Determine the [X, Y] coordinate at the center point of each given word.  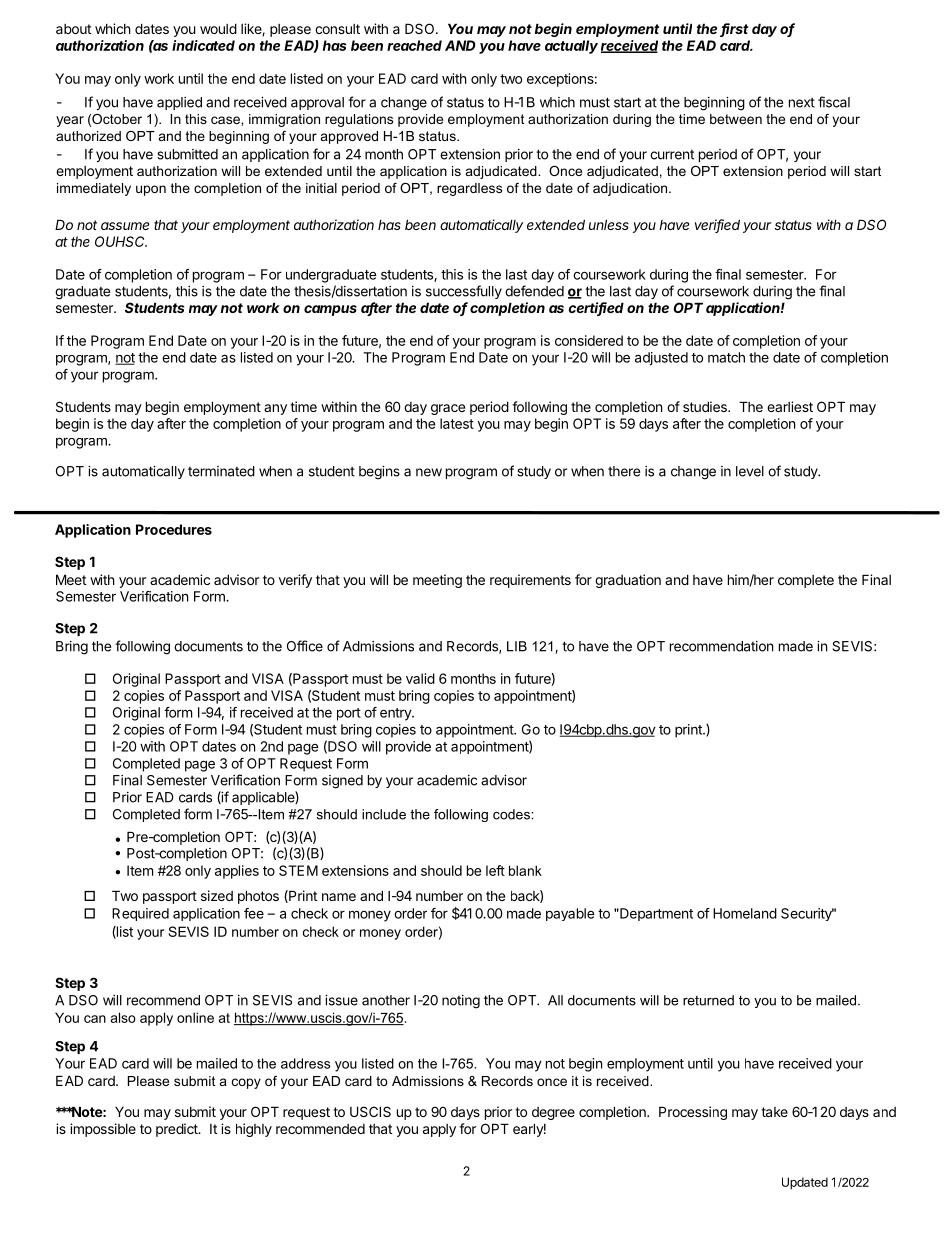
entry [396, 714]
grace [448, 409]
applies [237, 872]
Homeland [745, 913]
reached [414, 45]
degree [553, 1113]
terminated [221, 471]
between [736, 119]
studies [706, 406]
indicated [203, 45]
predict [178, 1130]
